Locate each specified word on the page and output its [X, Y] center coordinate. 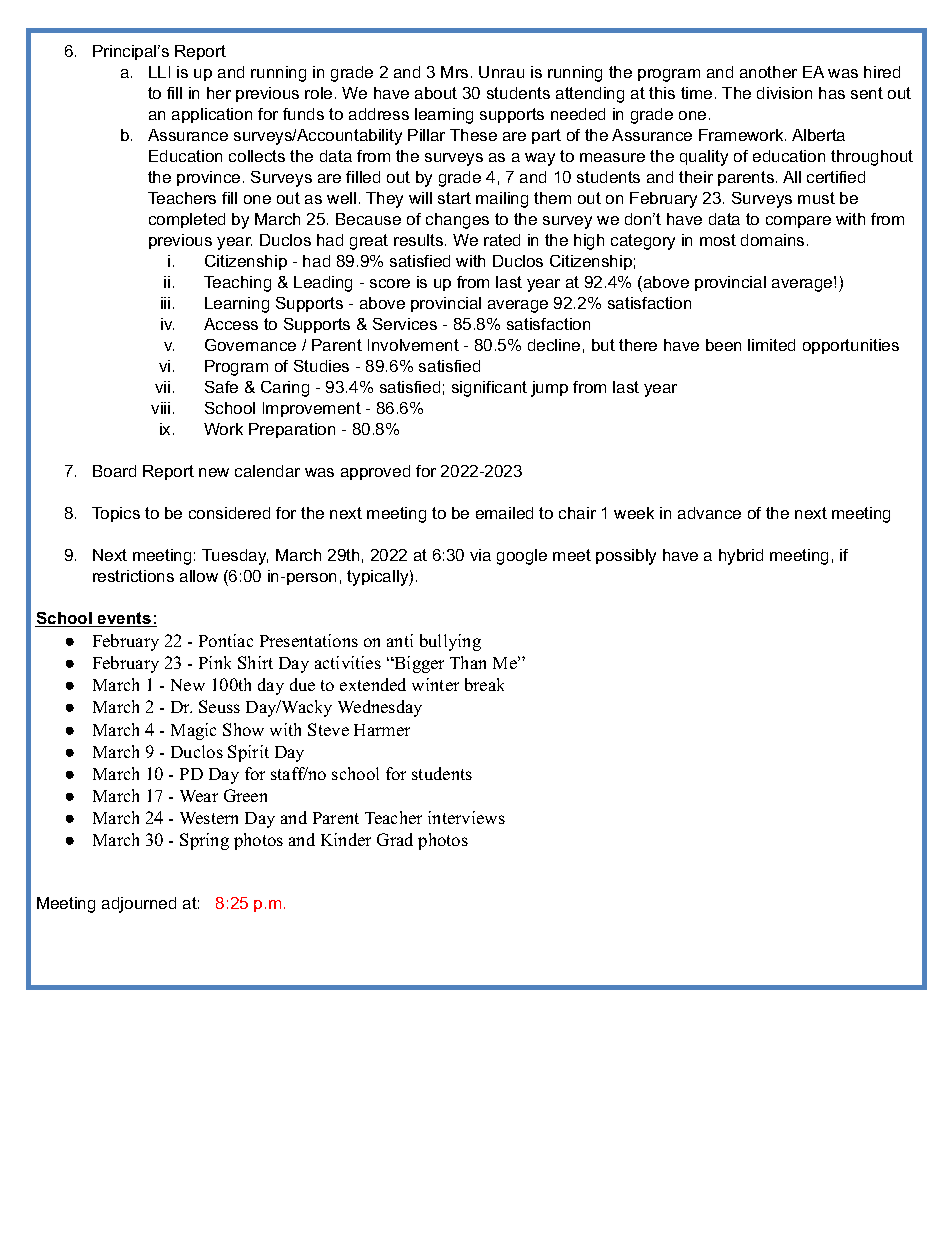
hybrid [741, 557]
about [436, 93]
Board [114, 471]
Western [209, 818]
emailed [504, 513]
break [484, 684]
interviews [466, 817]
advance [709, 513]
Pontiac [226, 640]
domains [772, 240]
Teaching [237, 284]
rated [502, 240]
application [212, 115]
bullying [450, 642]
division [784, 93]
